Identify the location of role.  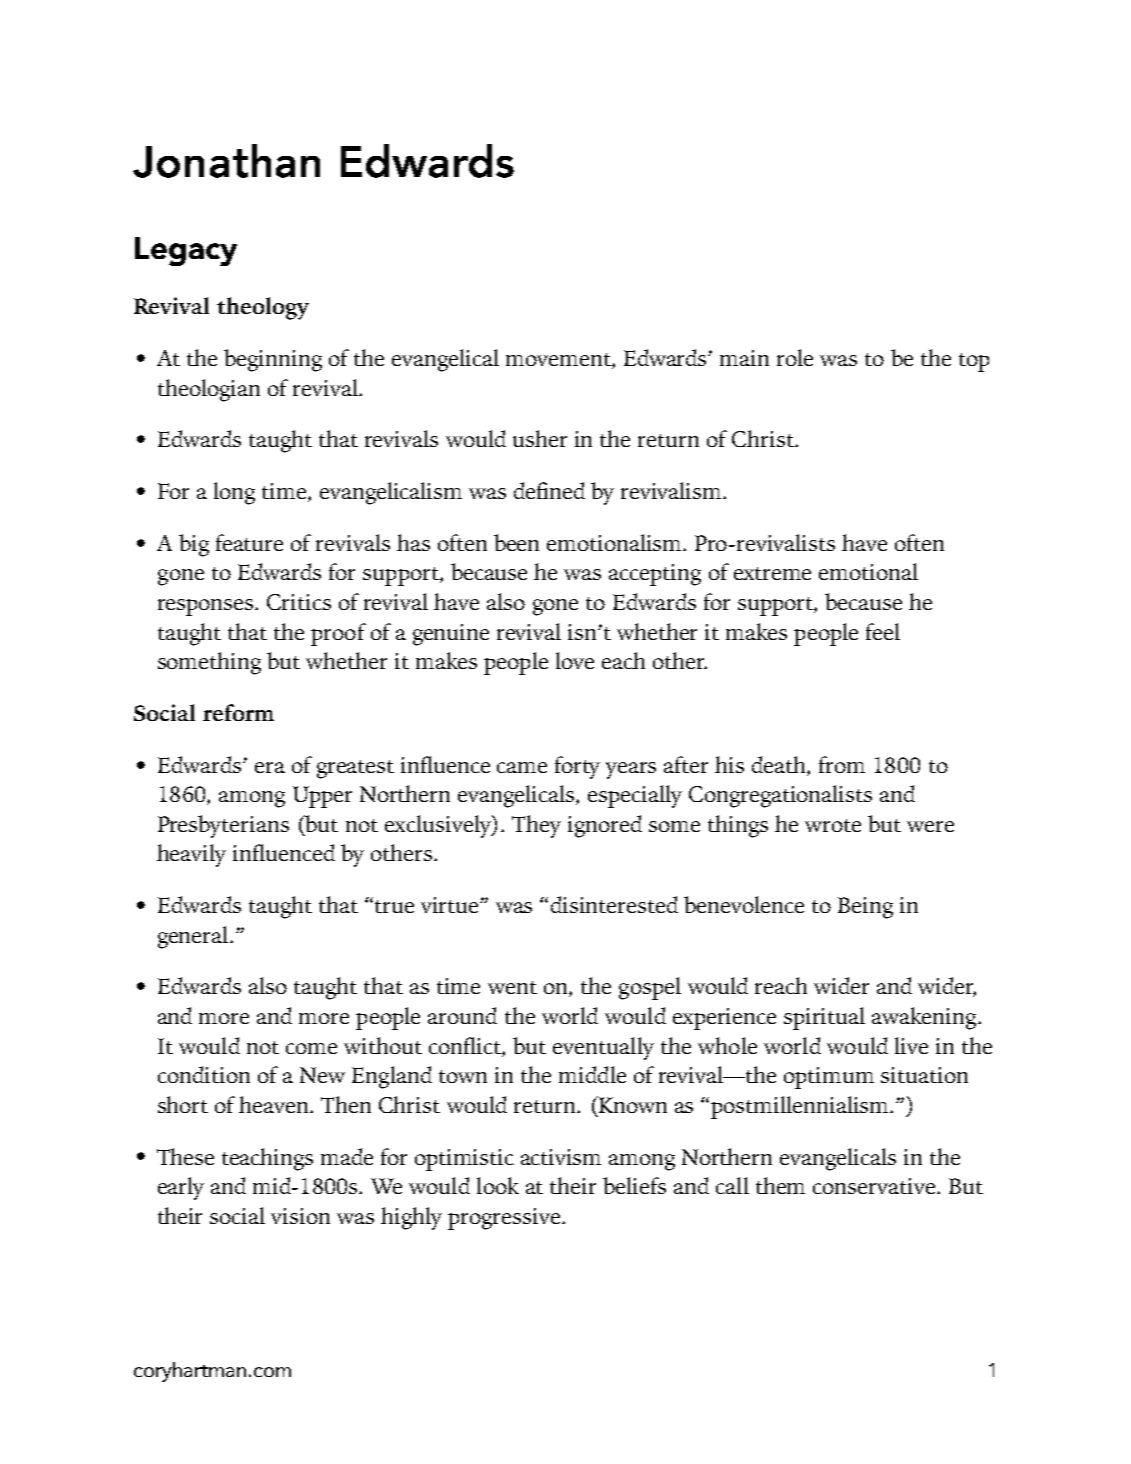
(795, 357).
